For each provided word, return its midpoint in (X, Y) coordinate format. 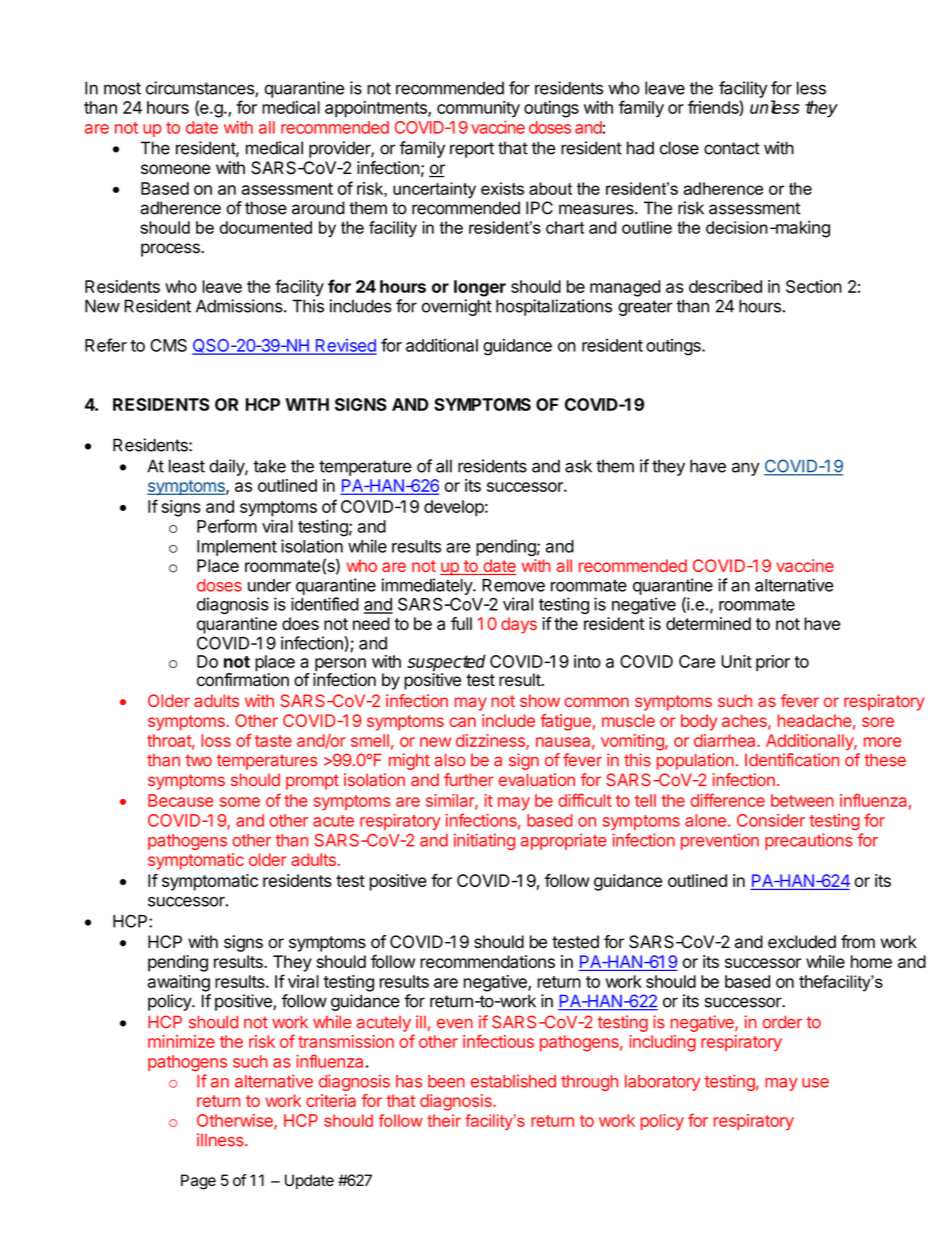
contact (732, 148)
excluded (802, 942)
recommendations (487, 961)
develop (454, 508)
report (472, 150)
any (746, 469)
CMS (168, 345)
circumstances (201, 89)
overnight (457, 307)
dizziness (491, 741)
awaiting (179, 983)
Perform (227, 526)
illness (221, 1140)
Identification (792, 760)
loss (216, 740)
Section (814, 286)
